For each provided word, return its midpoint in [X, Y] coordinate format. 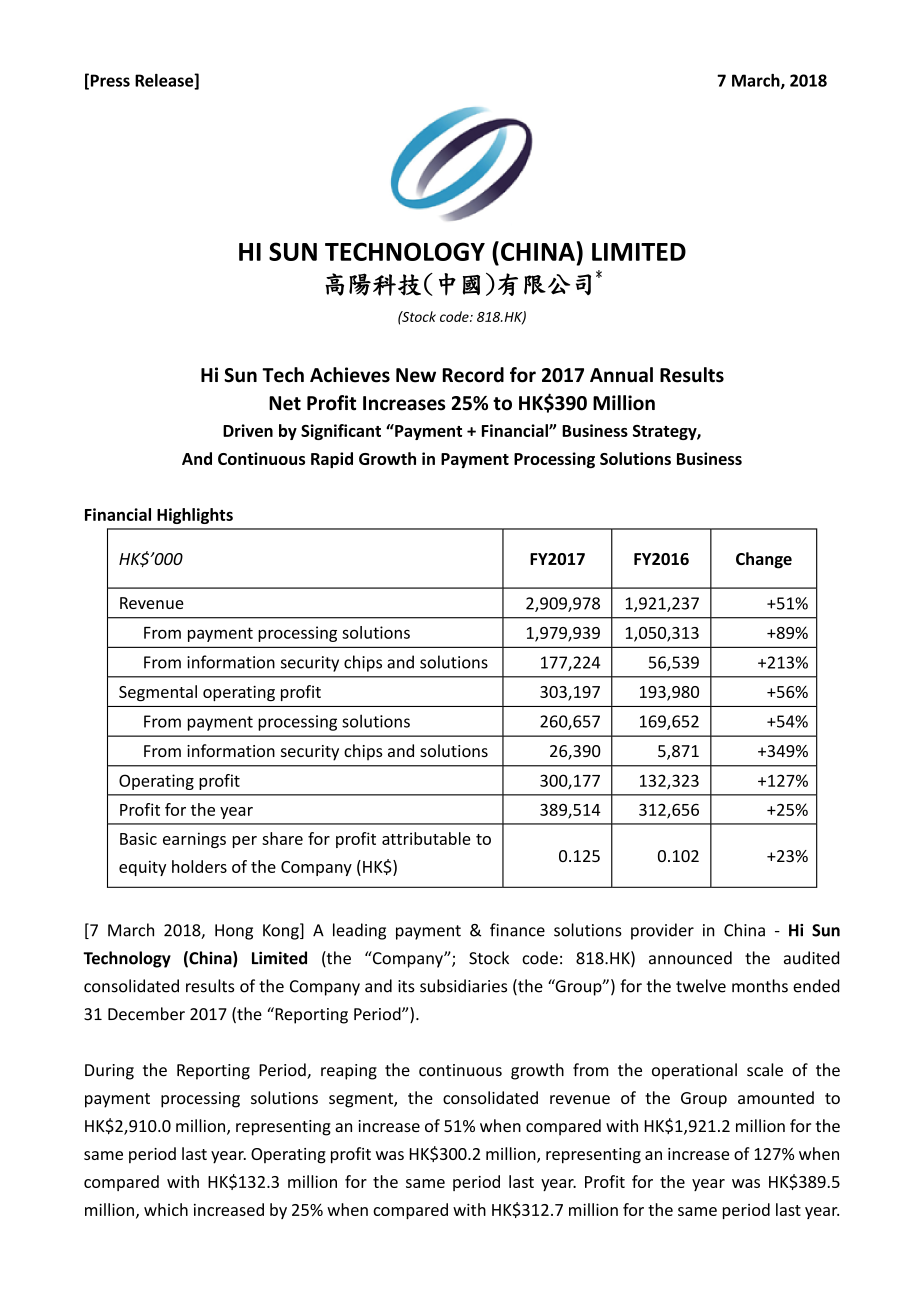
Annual [621, 375]
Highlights [195, 516]
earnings [194, 840]
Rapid [332, 460]
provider [662, 931]
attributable [426, 838]
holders [199, 866]
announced [690, 958]
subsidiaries [463, 986]
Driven [248, 430]
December [146, 1014]
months [760, 986]
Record [473, 375]
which [166, 1209]
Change [764, 560]
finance [517, 930]
